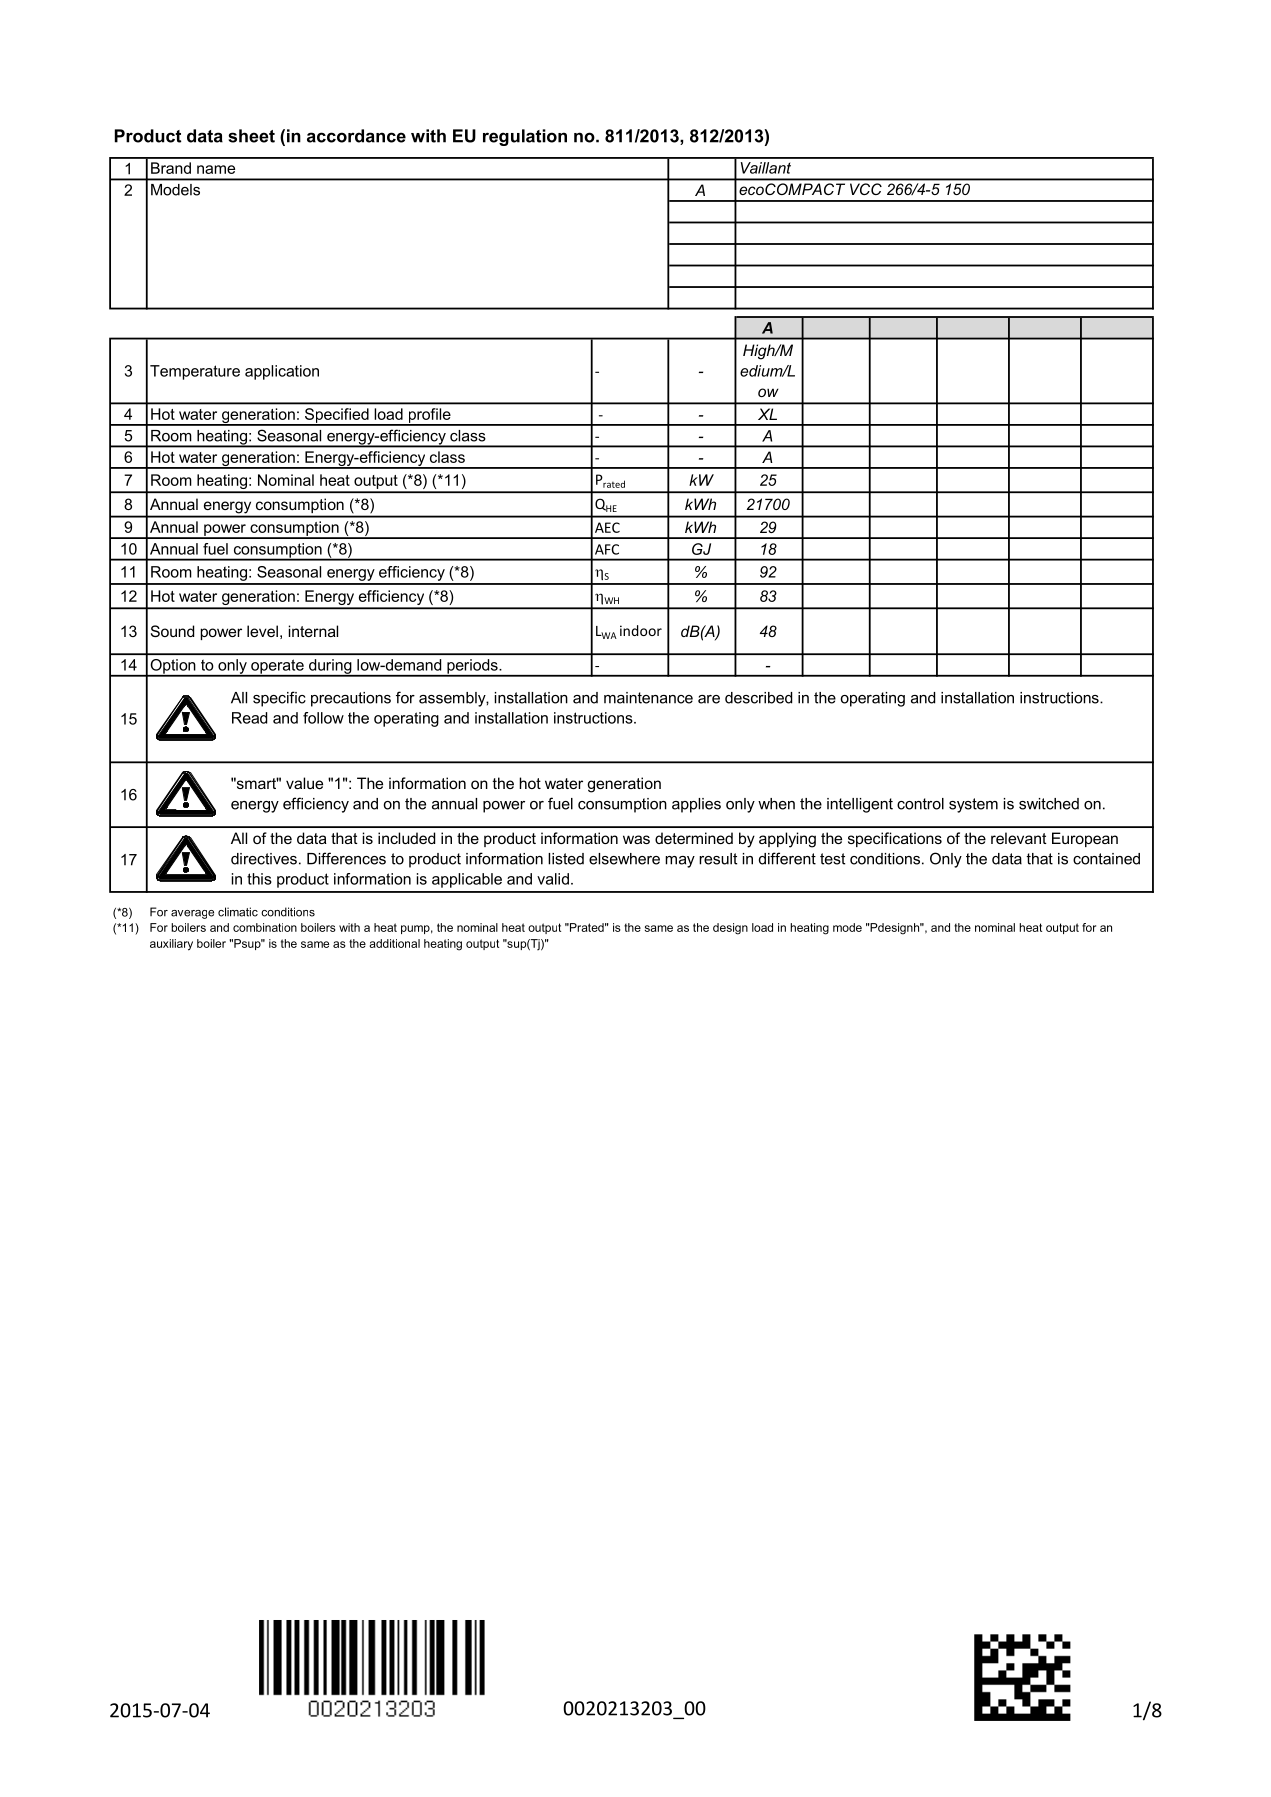 Image resolution: width=1271 pixels, height=1797 pixels. What do you see at coordinates (758, 698) in the document?
I see `described` at bounding box center [758, 698].
